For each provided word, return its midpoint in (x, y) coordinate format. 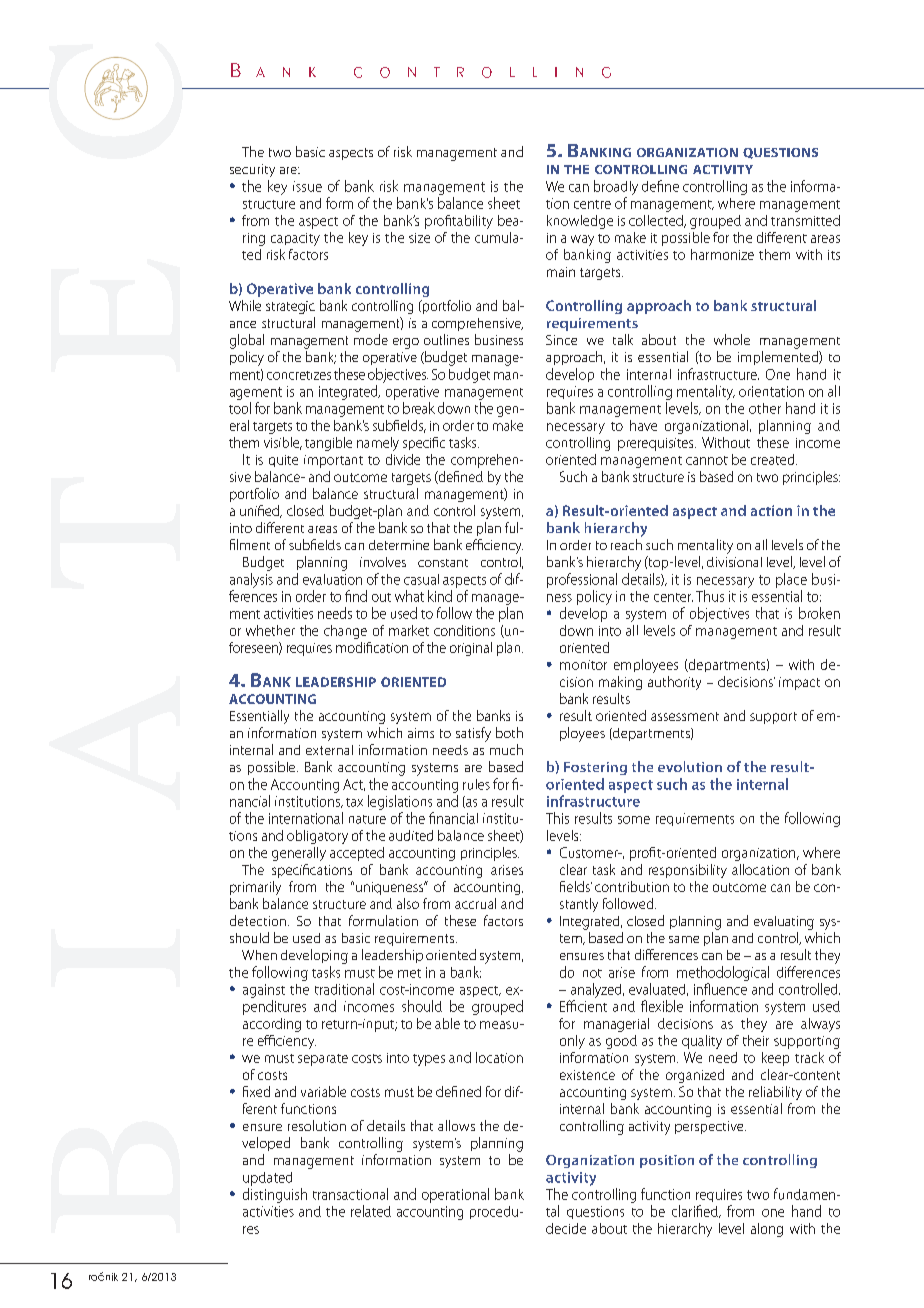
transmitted (805, 220)
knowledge (580, 222)
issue (307, 186)
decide (566, 1228)
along (767, 1230)
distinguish (275, 1195)
